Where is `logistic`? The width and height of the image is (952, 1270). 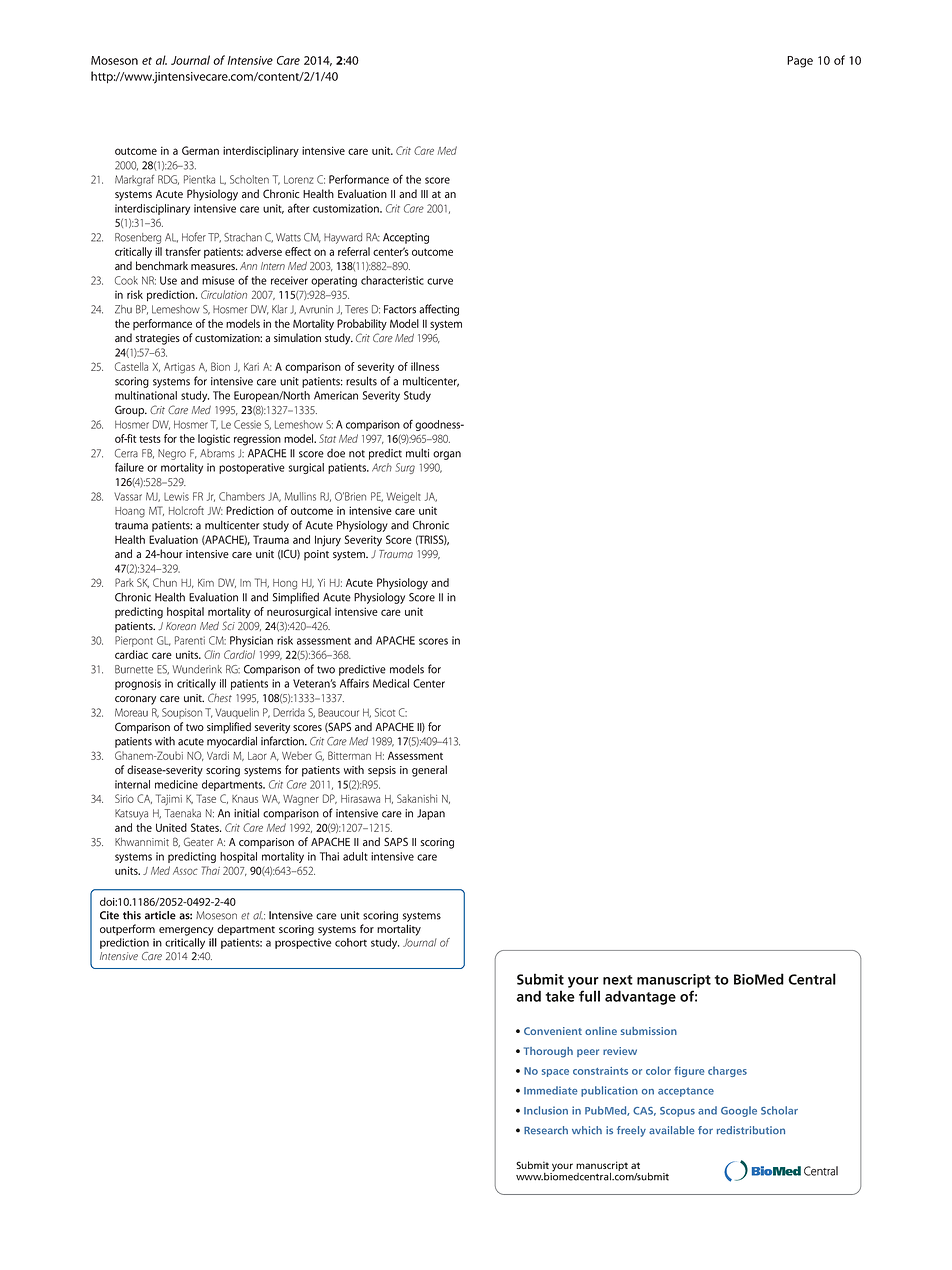 logistic is located at coordinates (214, 440).
